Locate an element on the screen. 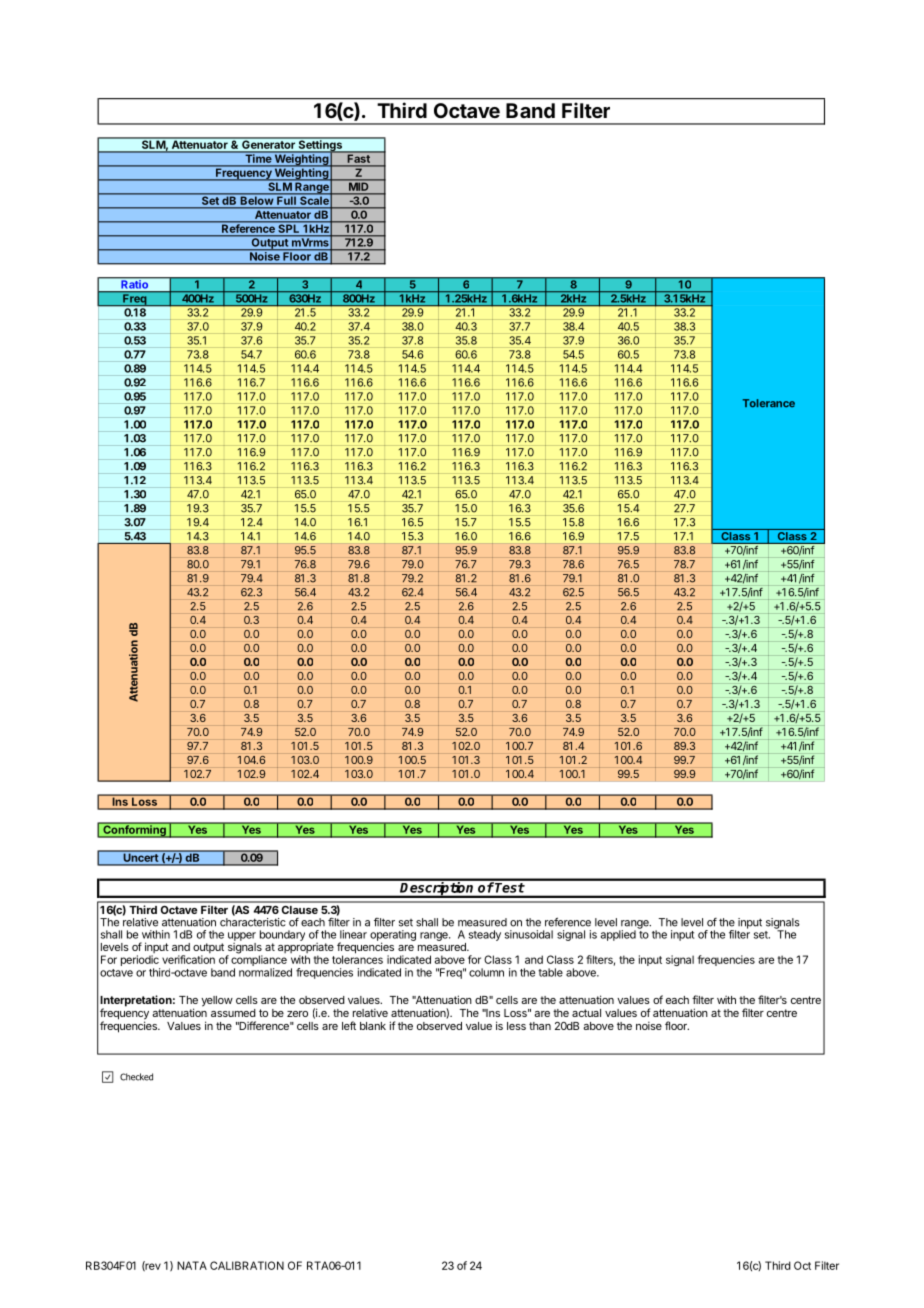 Image resolution: width=924 pixels, height=1308 pixels. linear is located at coordinates (353, 934).
